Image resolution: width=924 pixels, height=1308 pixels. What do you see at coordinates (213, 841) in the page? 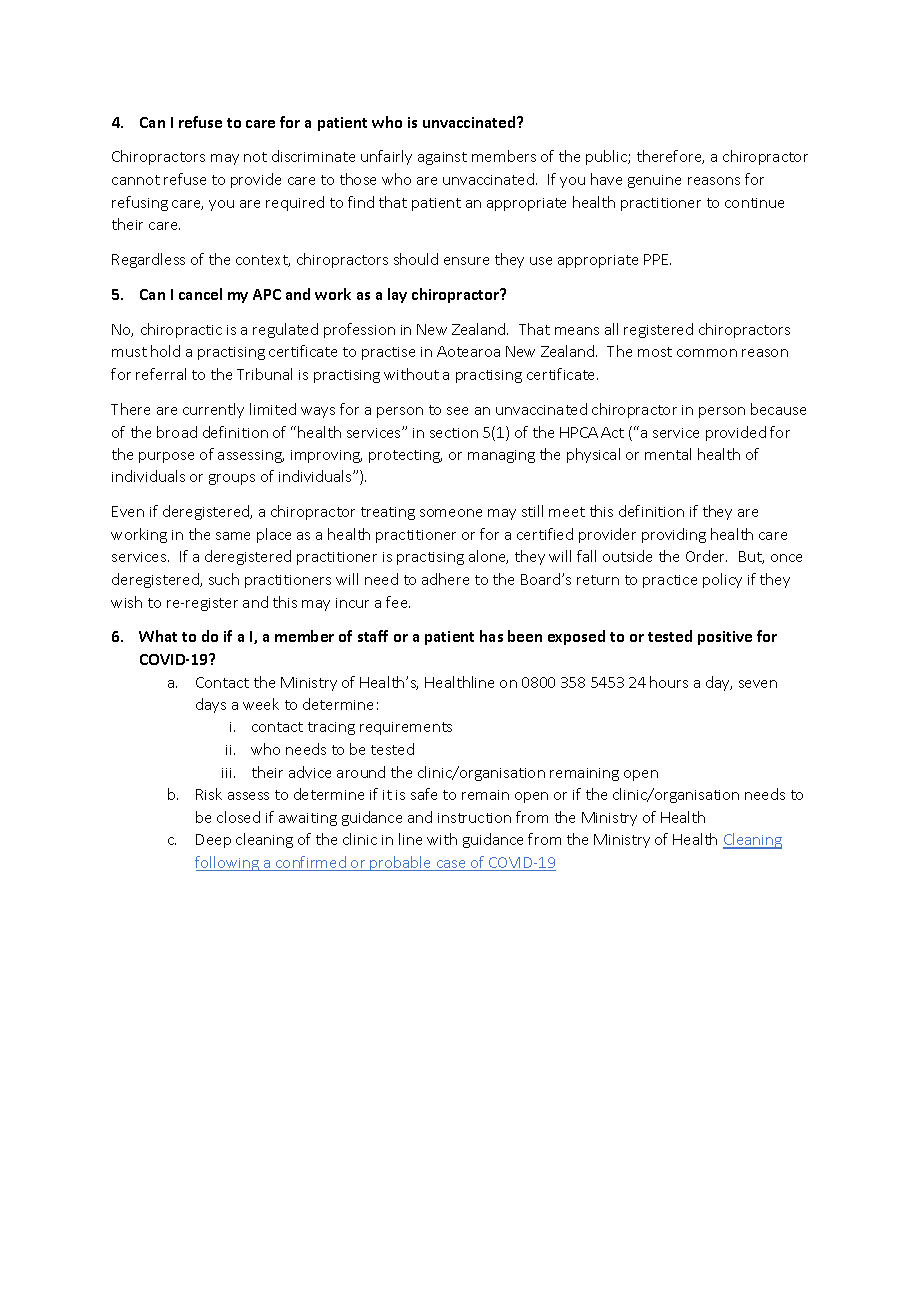
I see `Deep` at bounding box center [213, 841].
